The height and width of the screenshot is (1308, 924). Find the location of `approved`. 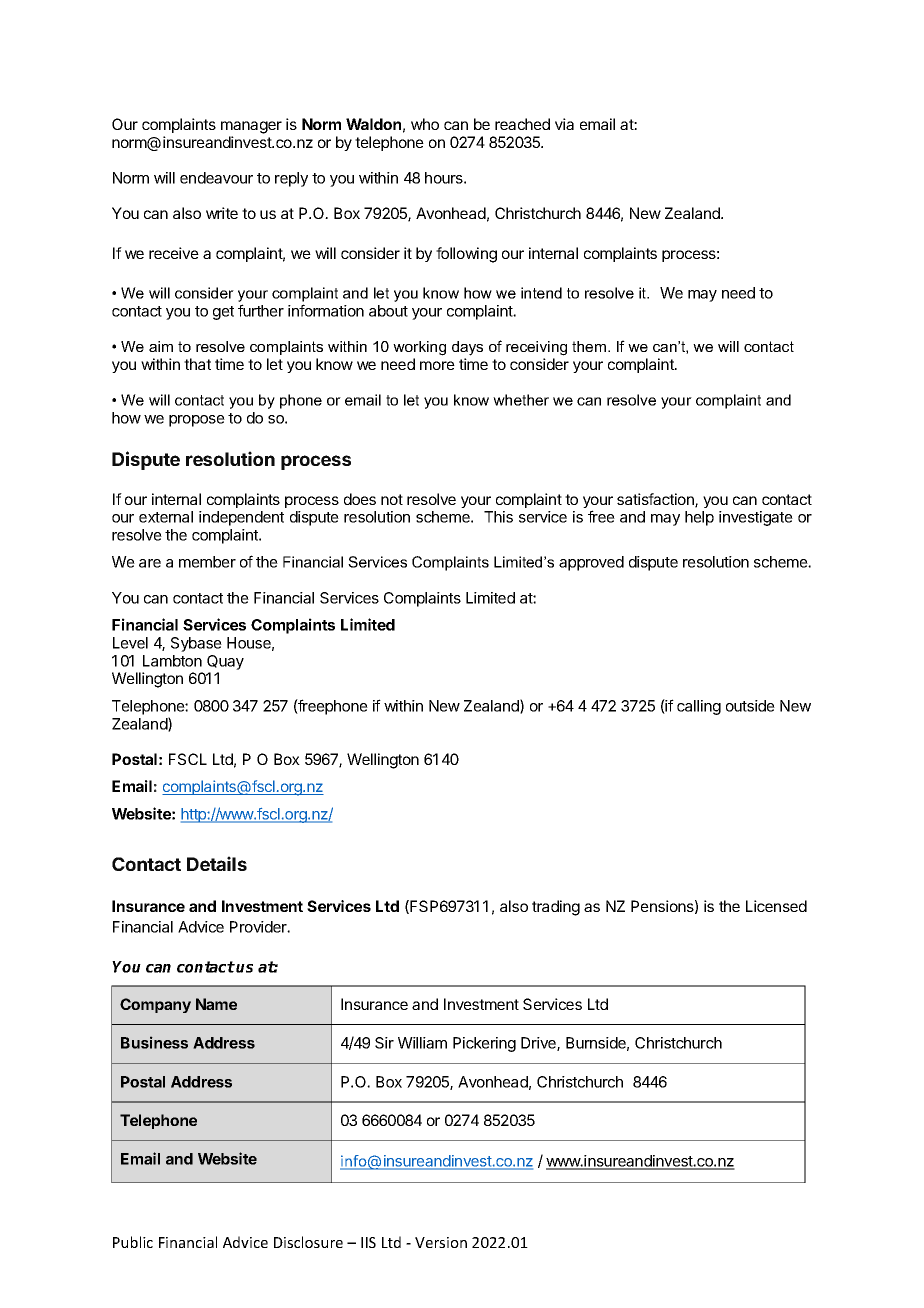

approved is located at coordinates (591, 563).
